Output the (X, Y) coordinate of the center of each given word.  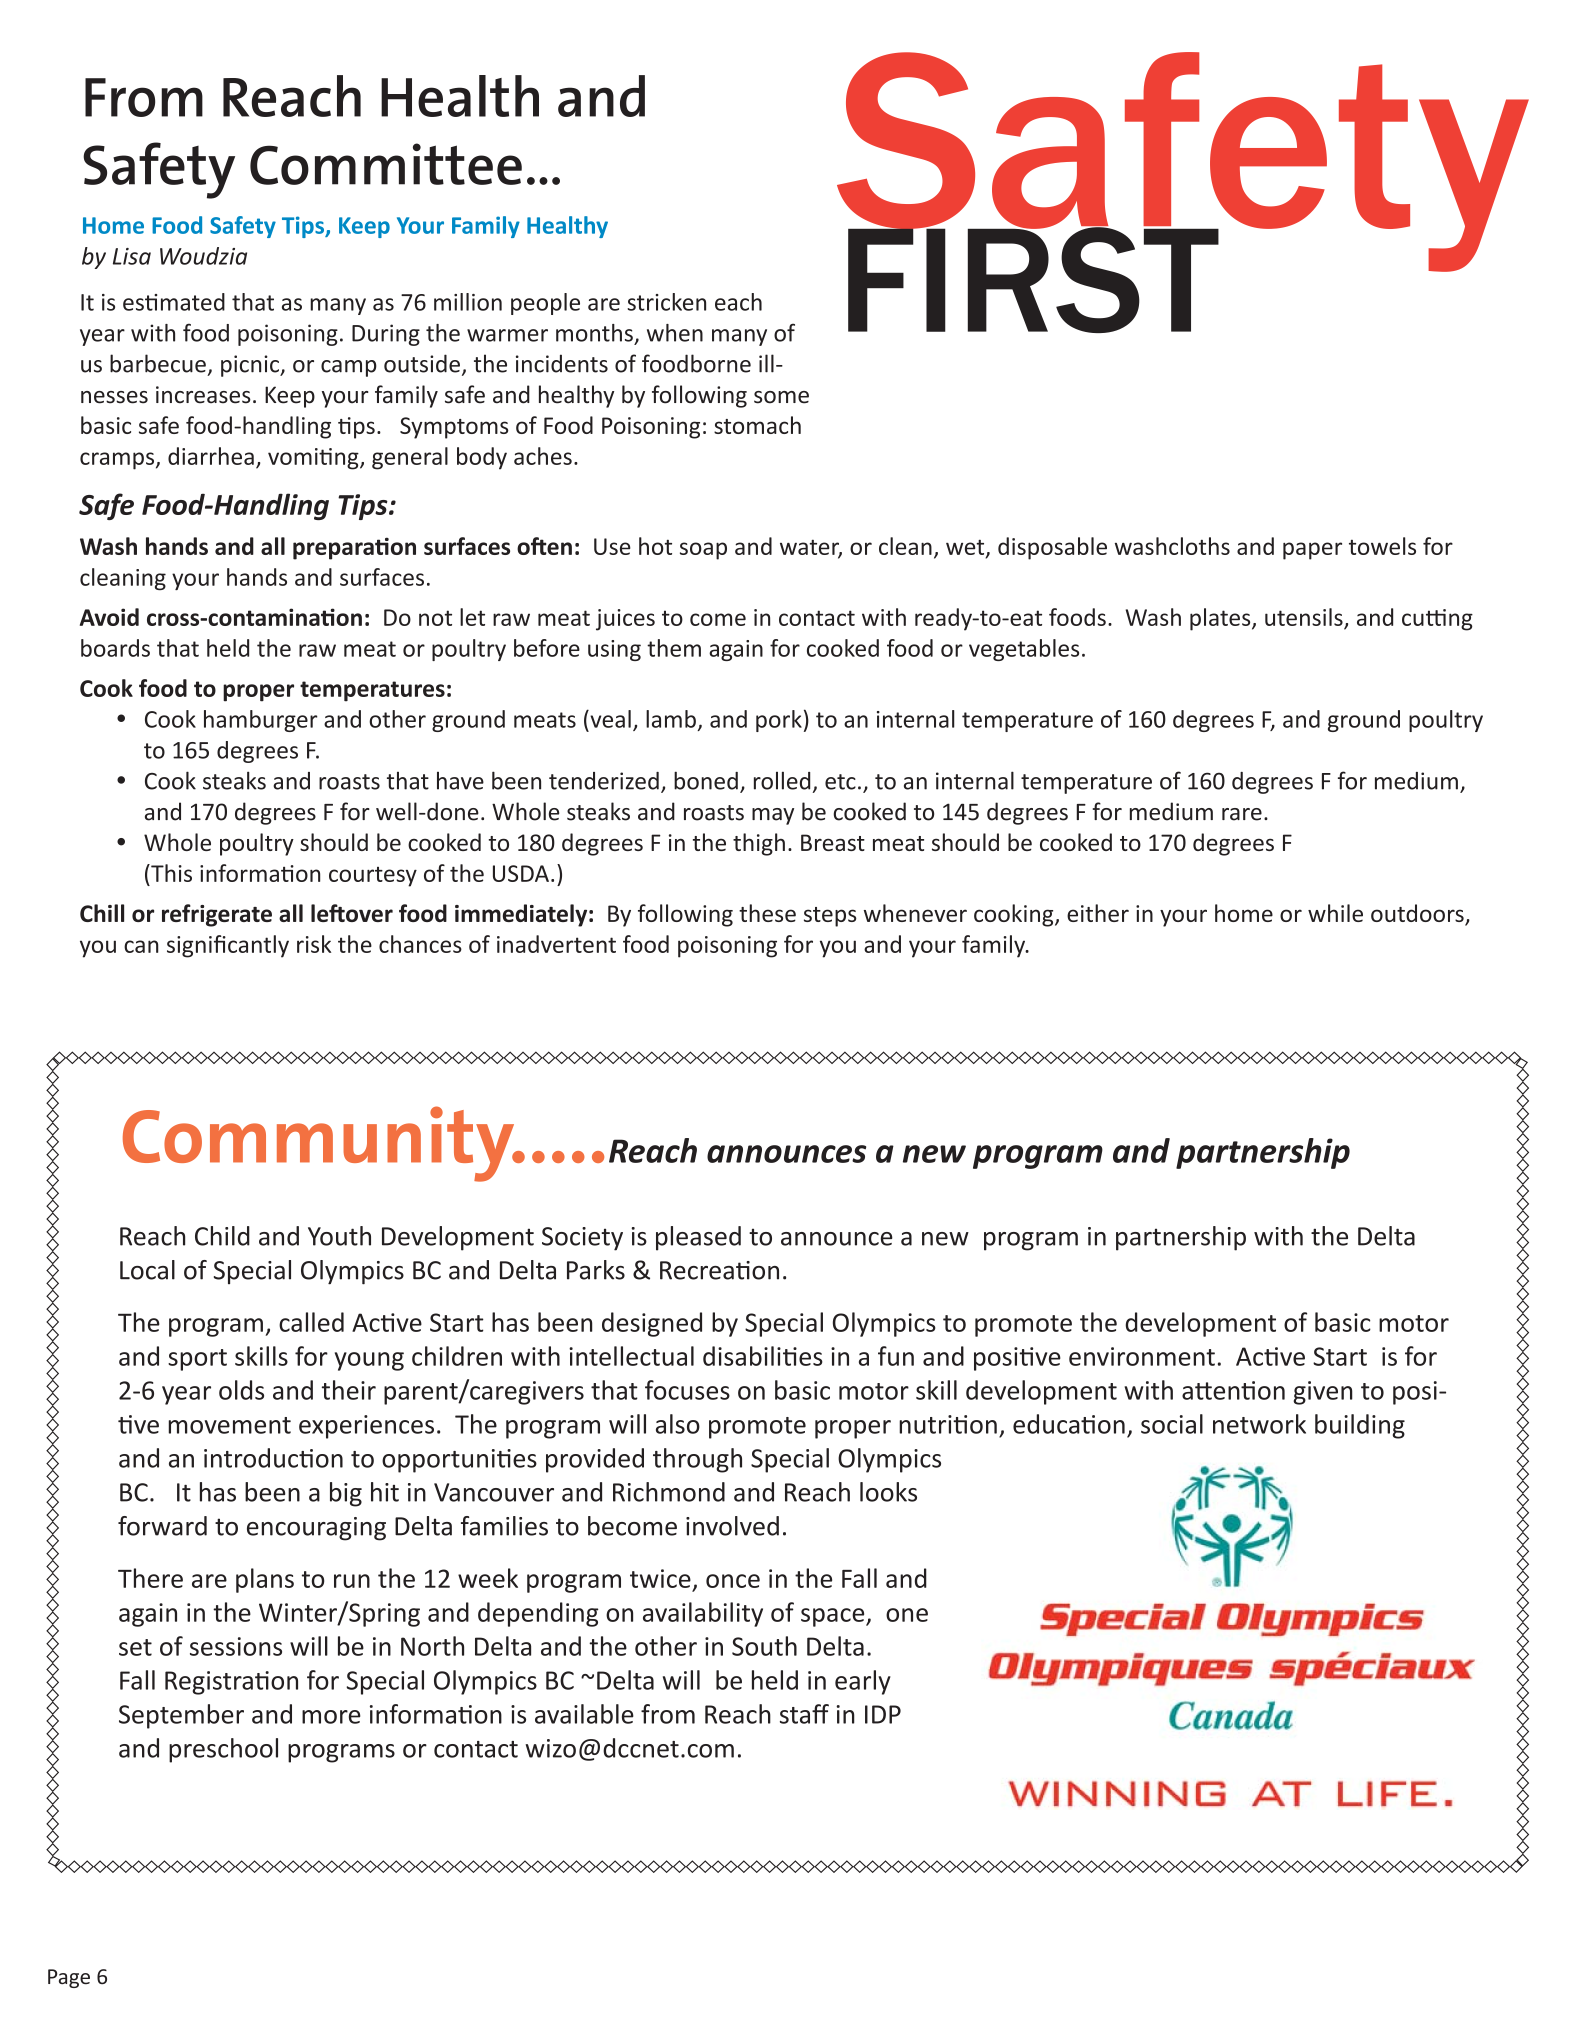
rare (1242, 814)
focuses (687, 1390)
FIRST (1033, 279)
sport (197, 1360)
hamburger (261, 721)
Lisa (132, 256)
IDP (883, 1714)
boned (706, 780)
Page (69, 1978)
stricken (666, 302)
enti (1234, 1390)
